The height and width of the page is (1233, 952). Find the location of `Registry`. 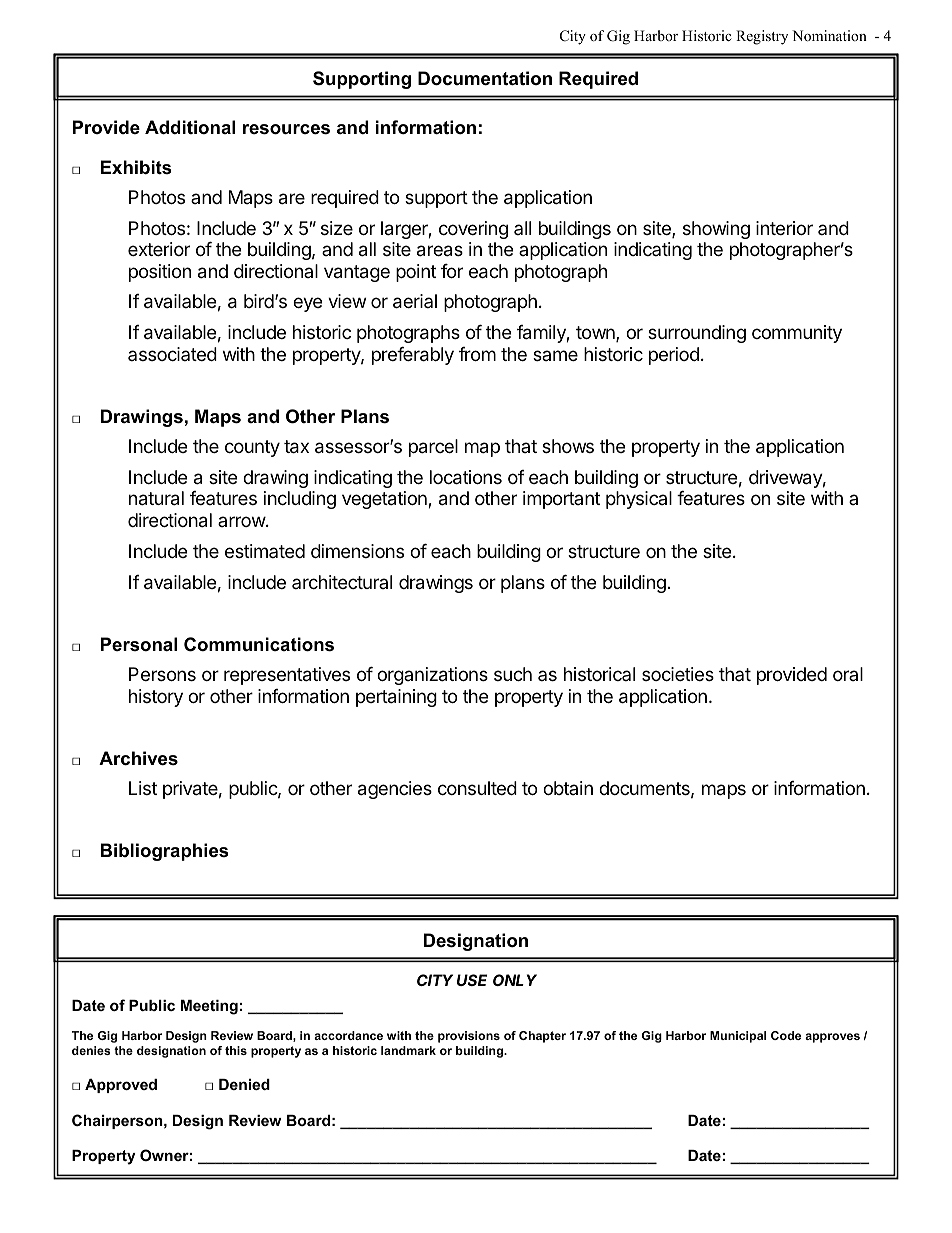

Registry is located at coordinates (762, 37).
